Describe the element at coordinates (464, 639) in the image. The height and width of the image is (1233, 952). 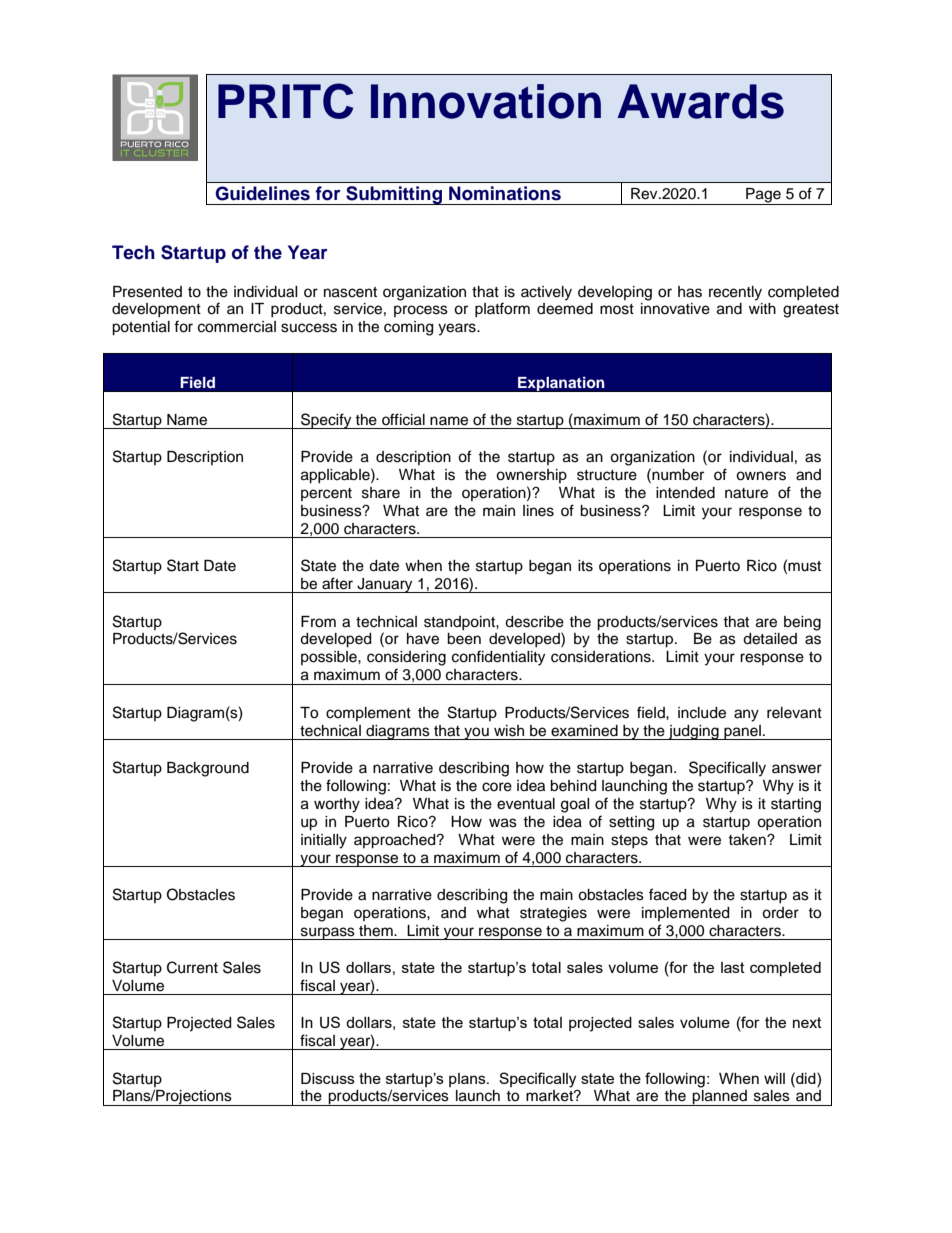
I see `been` at that location.
